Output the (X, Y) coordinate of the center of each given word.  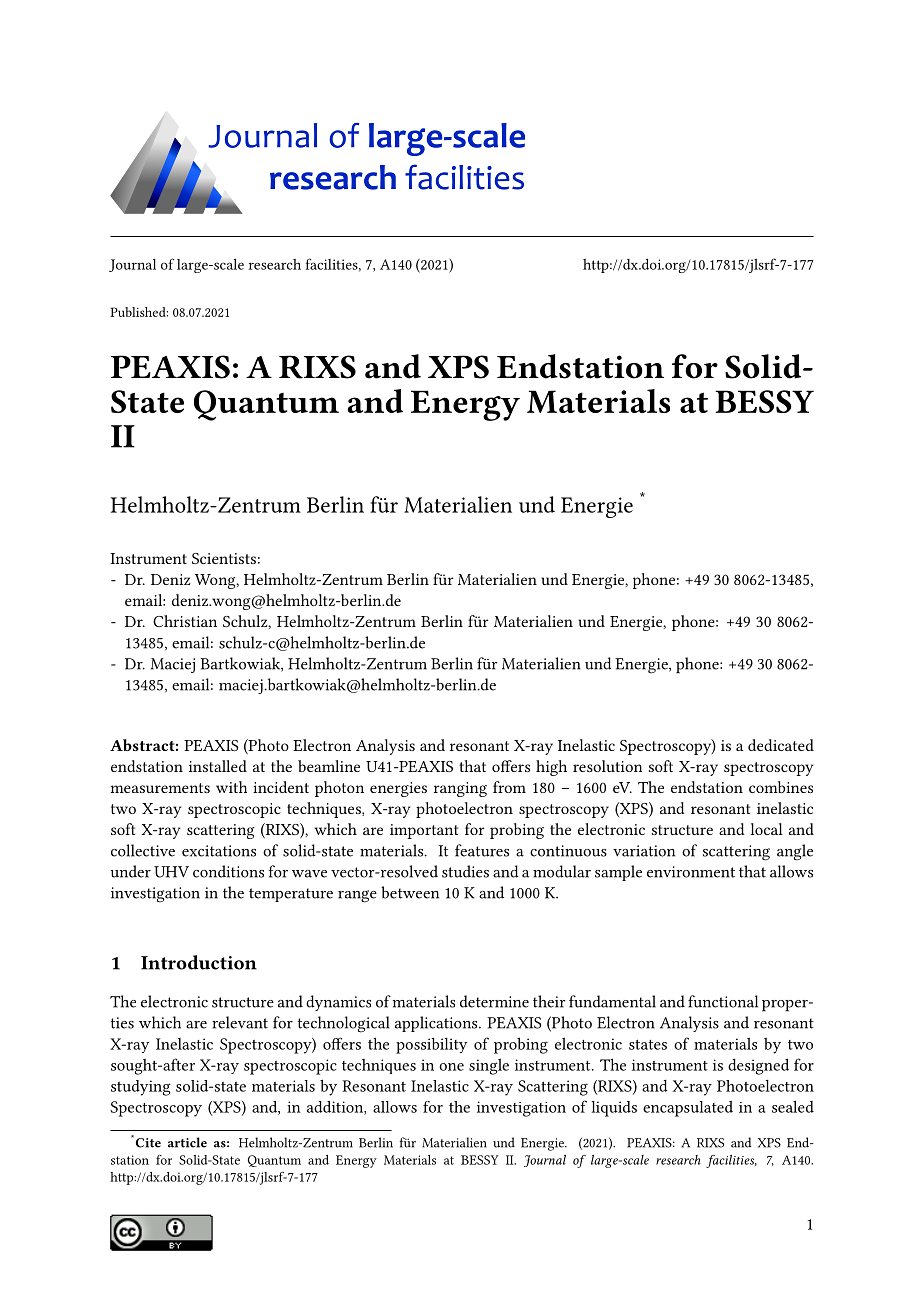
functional (723, 1001)
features (482, 850)
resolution (607, 766)
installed (218, 766)
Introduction (199, 962)
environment (691, 872)
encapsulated (688, 1109)
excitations (219, 851)
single (489, 1066)
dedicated (781, 745)
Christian (185, 621)
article (187, 1142)
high (551, 768)
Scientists (224, 558)
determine (494, 1001)
